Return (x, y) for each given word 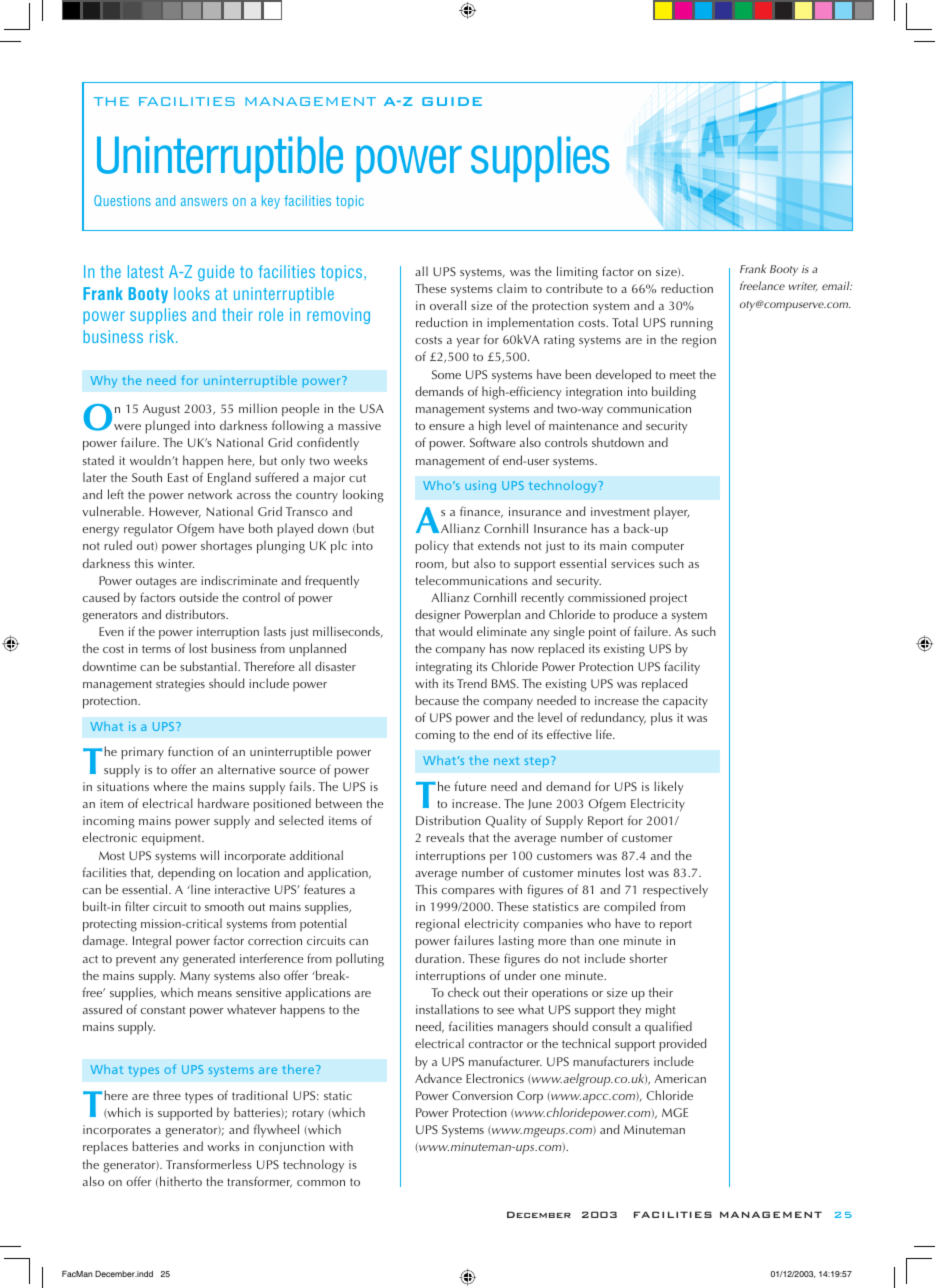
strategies (180, 685)
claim (512, 288)
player (671, 513)
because (437, 700)
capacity (685, 702)
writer (803, 287)
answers (204, 202)
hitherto (181, 1181)
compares (468, 893)
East (178, 477)
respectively (675, 891)
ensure (447, 427)
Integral (152, 942)
